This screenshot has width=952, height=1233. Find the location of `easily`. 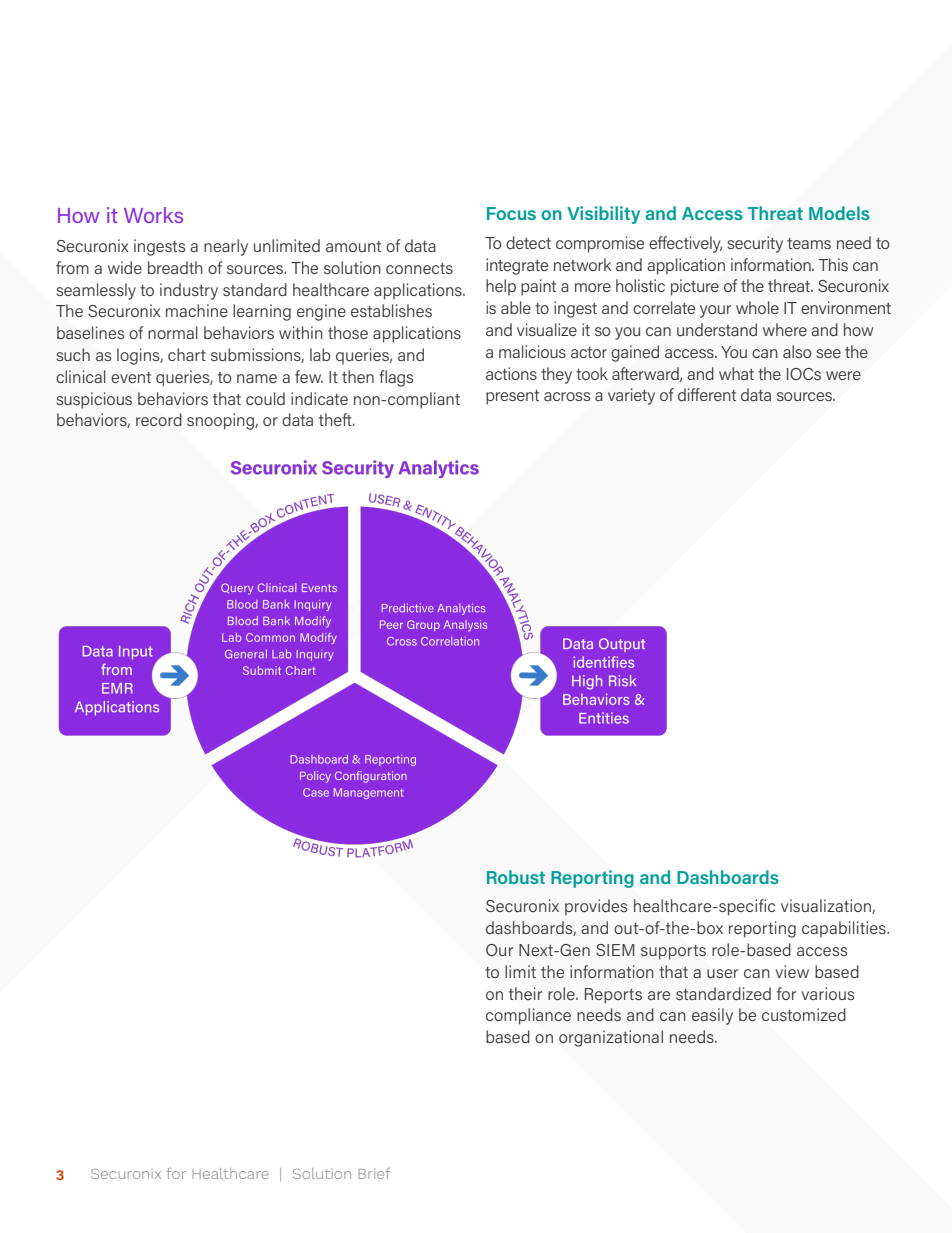

easily is located at coordinates (712, 1016).
